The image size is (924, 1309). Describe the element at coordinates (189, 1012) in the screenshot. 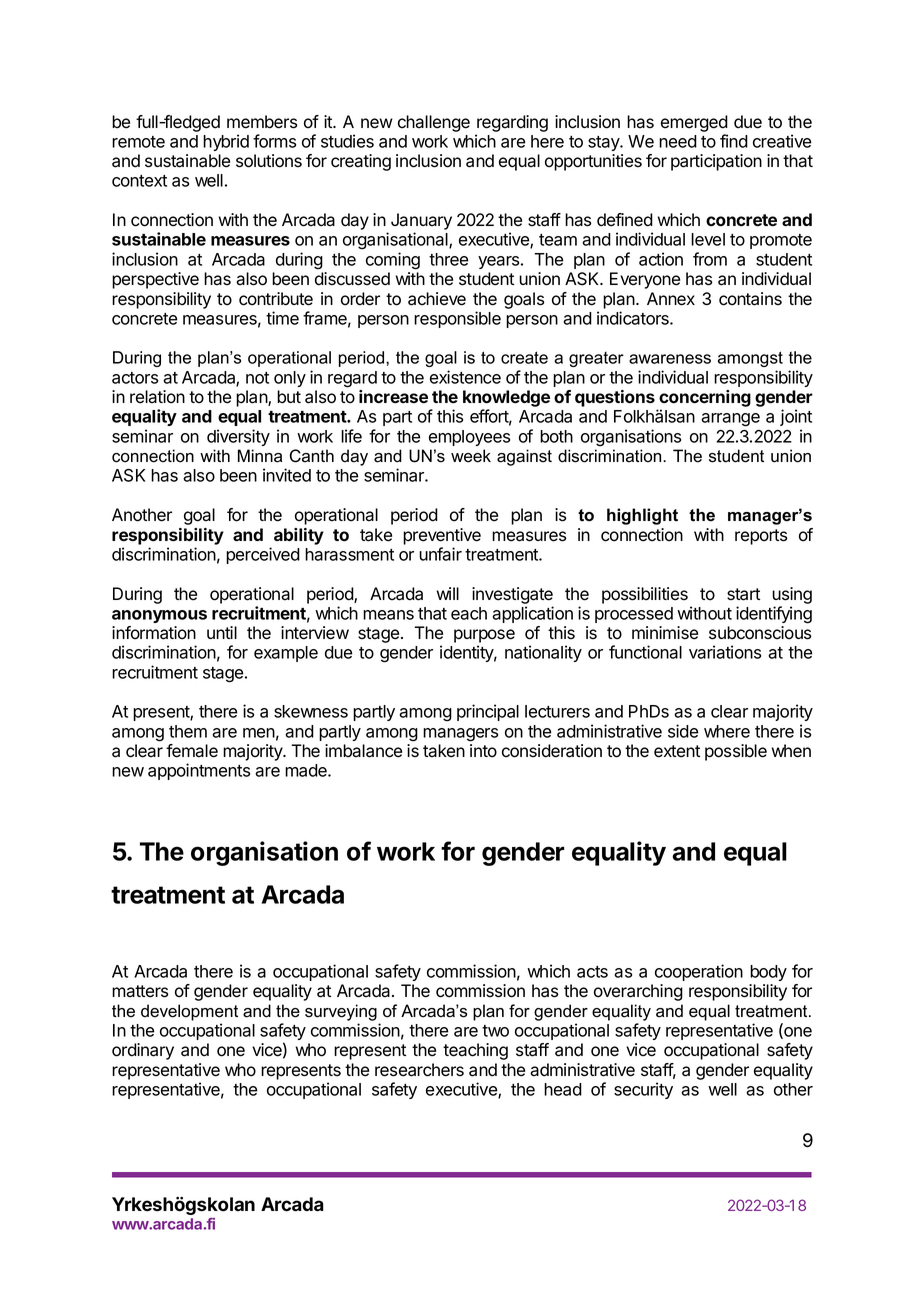

I see `development` at that location.
